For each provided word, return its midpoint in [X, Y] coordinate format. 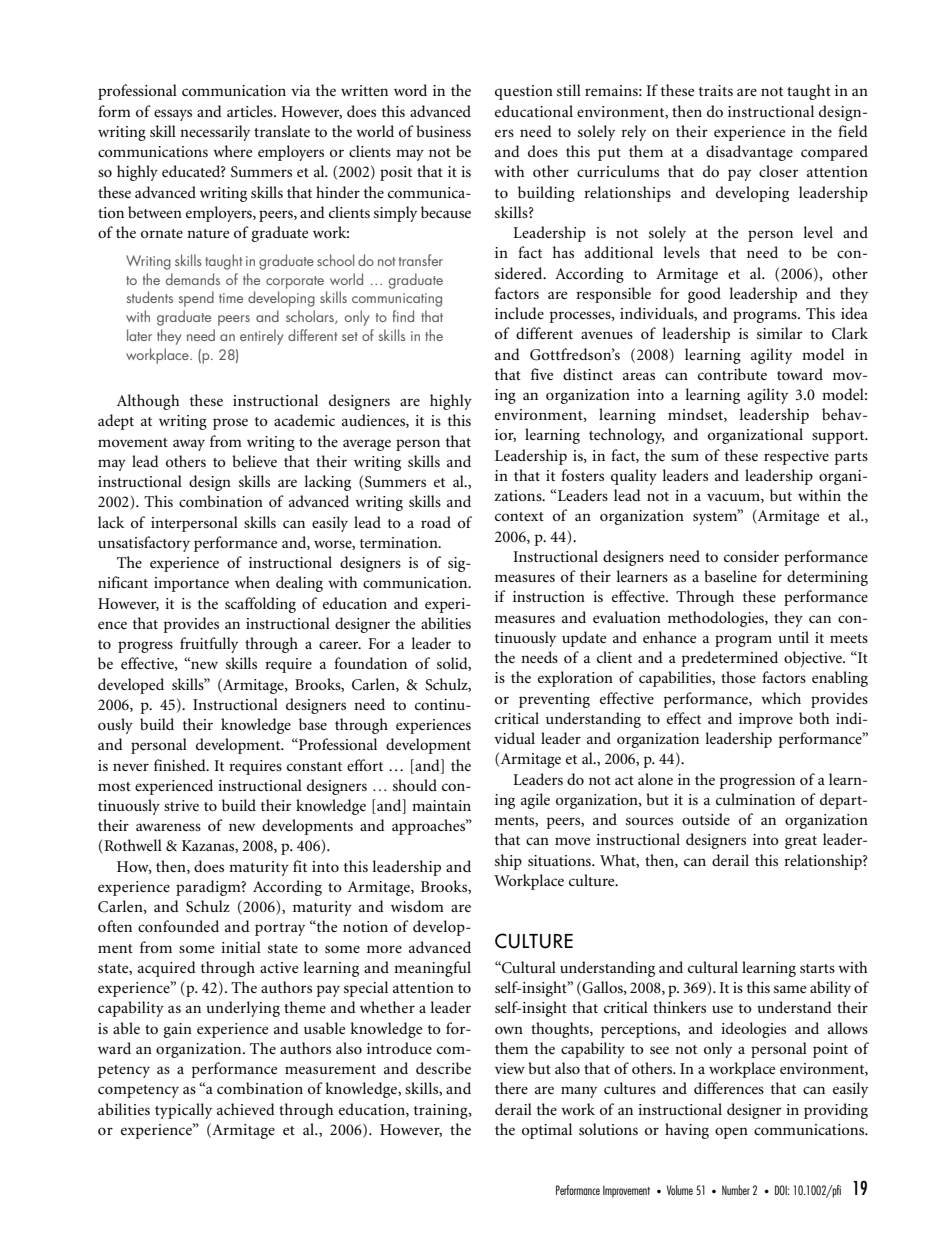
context [519, 516]
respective [796, 457]
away [189, 445]
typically [183, 1111]
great [801, 842]
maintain [441, 805]
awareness [168, 827]
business [443, 131]
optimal [547, 1131]
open [731, 1133]
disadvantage [749, 153]
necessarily [215, 133]
